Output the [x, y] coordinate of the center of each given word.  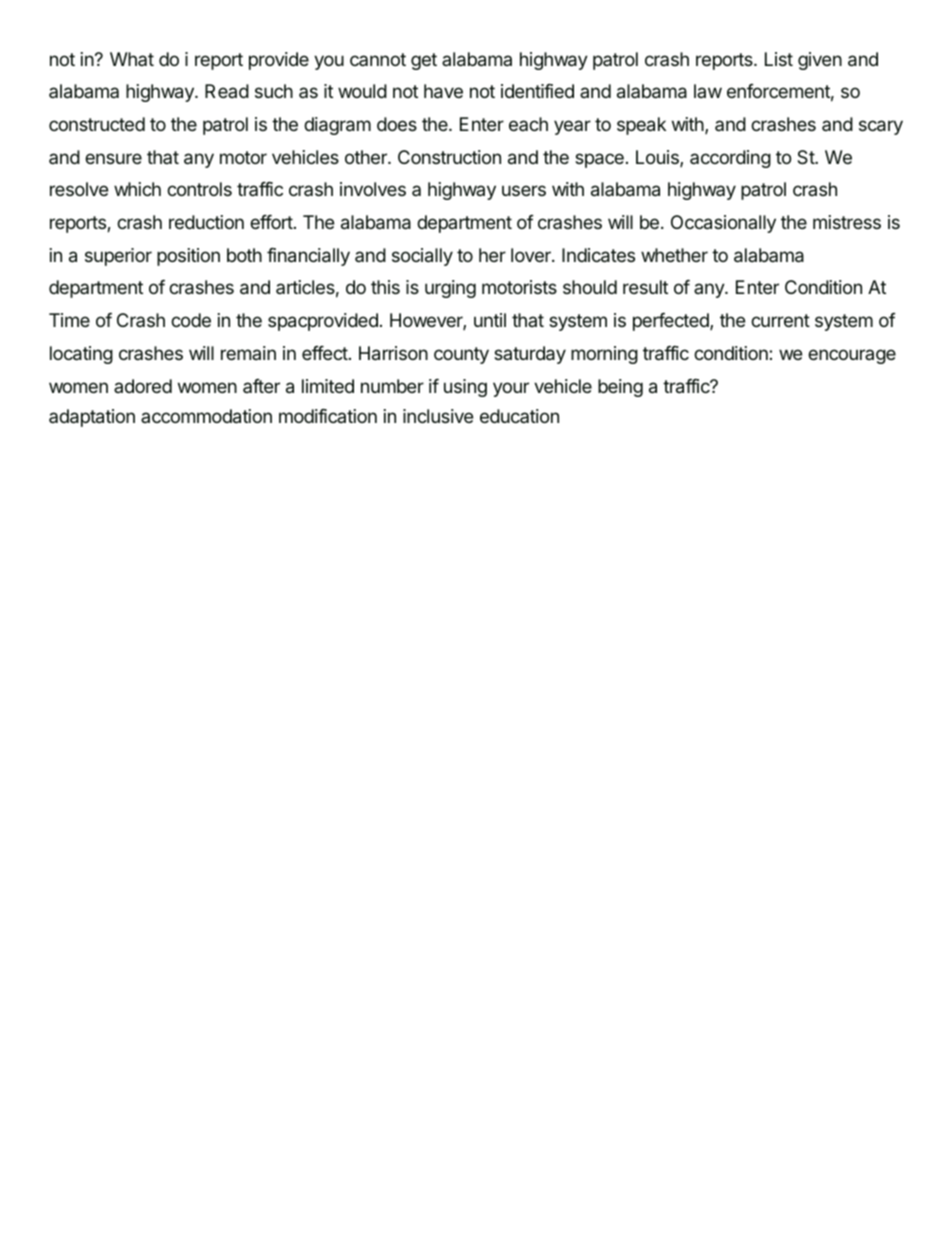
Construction [449, 157]
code [191, 320]
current [780, 320]
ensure [113, 158]
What [132, 59]
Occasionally [723, 224]
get [424, 61]
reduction [206, 222]
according [730, 159]
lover [532, 255]
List [779, 59]
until [490, 320]
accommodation [206, 416]
